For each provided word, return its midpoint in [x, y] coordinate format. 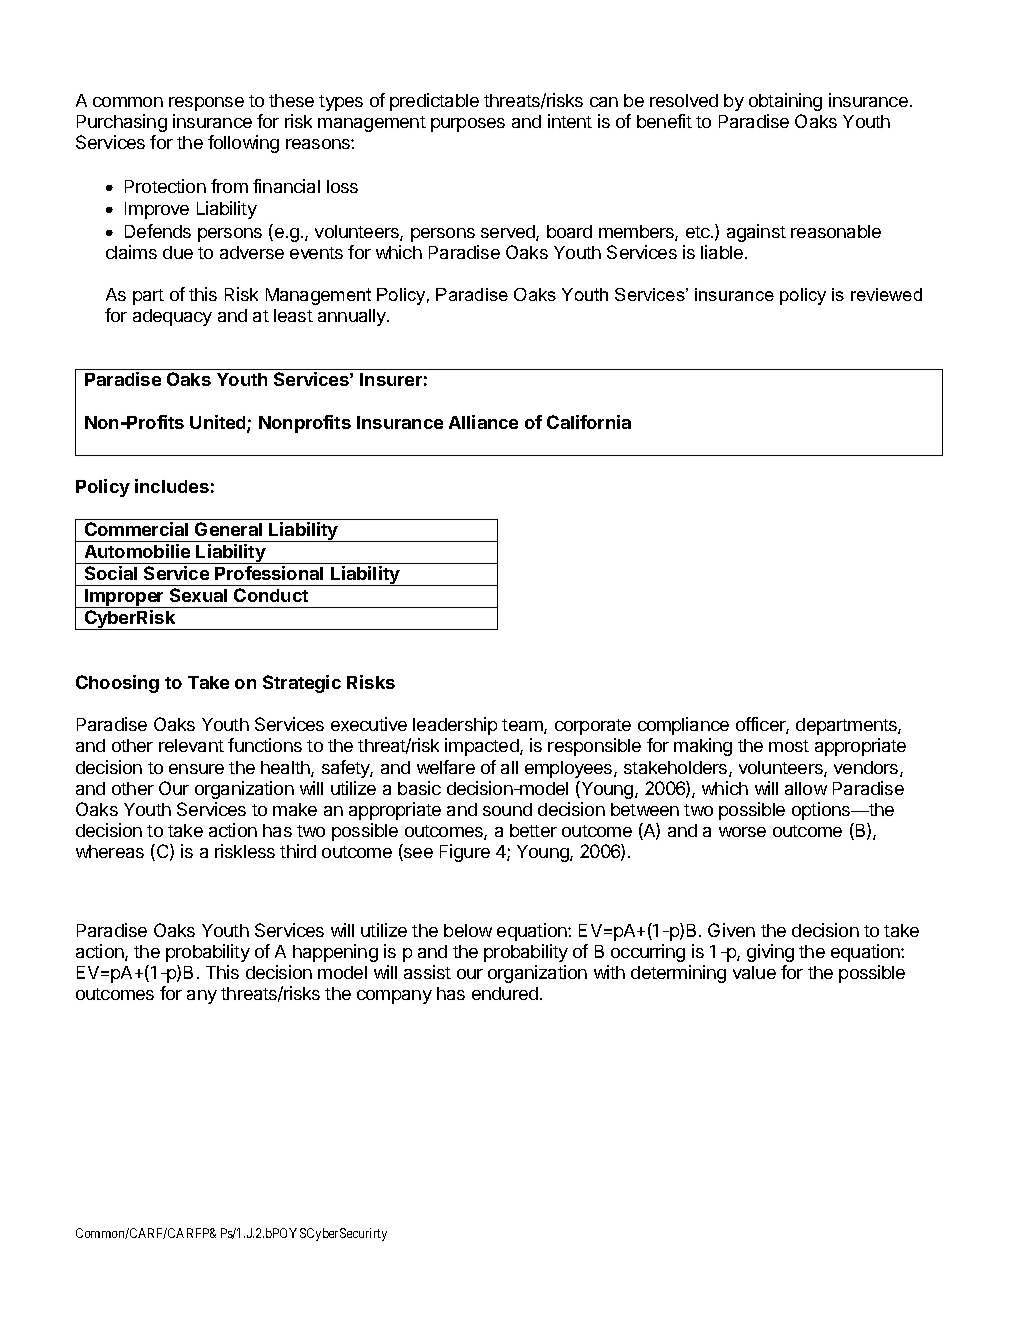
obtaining [785, 102]
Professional [269, 573]
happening [335, 953]
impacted [483, 747]
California [589, 422]
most [789, 746]
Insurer [391, 379]
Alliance [483, 422]
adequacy [172, 317]
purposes [468, 125]
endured [505, 993]
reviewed [886, 294]
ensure [196, 769]
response [206, 104]
